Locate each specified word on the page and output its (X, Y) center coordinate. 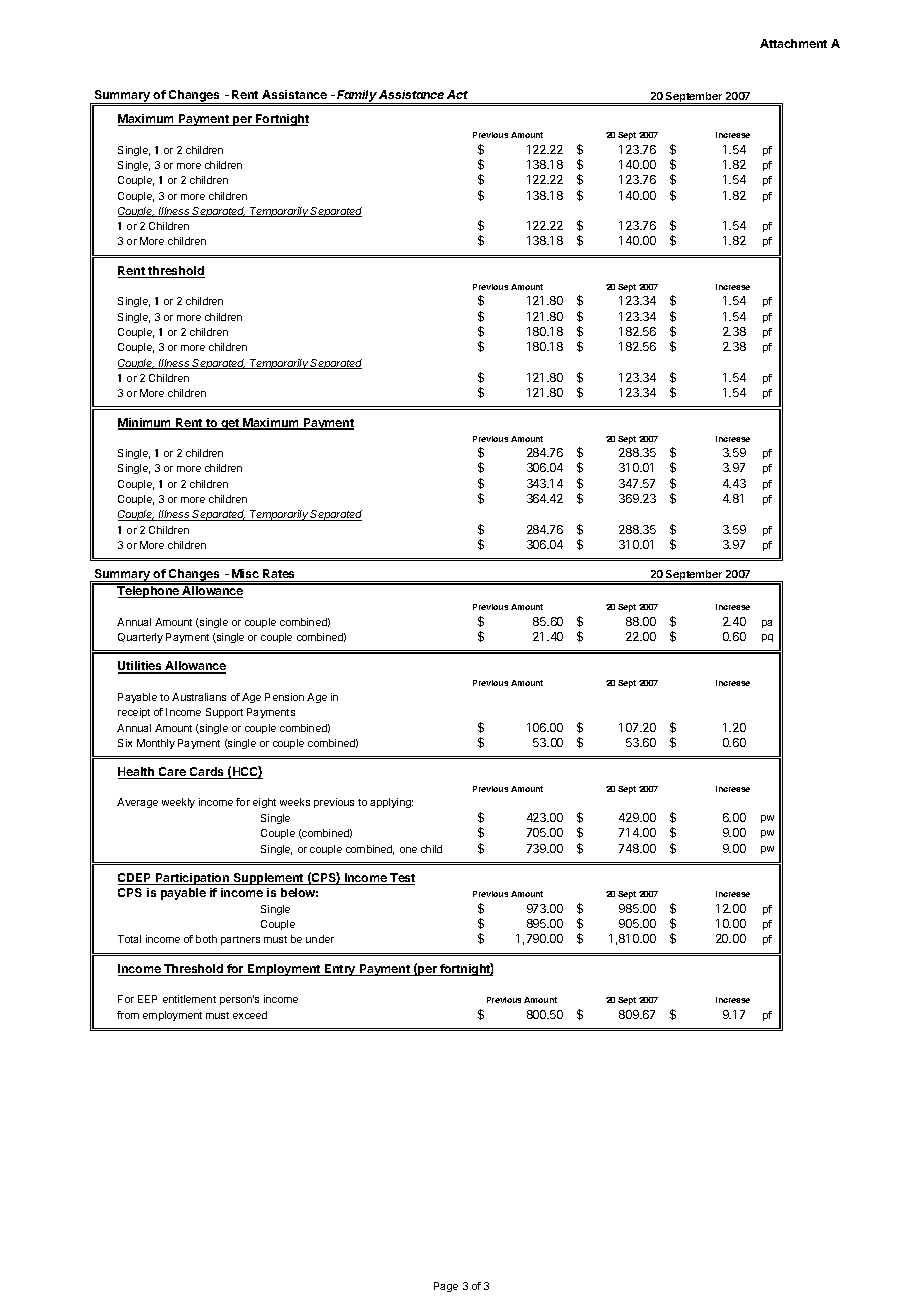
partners (240, 940)
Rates (278, 573)
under (320, 939)
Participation (193, 879)
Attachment (793, 43)
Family (357, 97)
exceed (250, 1015)
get (230, 424)
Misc (245, 573)
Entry (340, 970)
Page (446, 1287)
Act (457, 94)
